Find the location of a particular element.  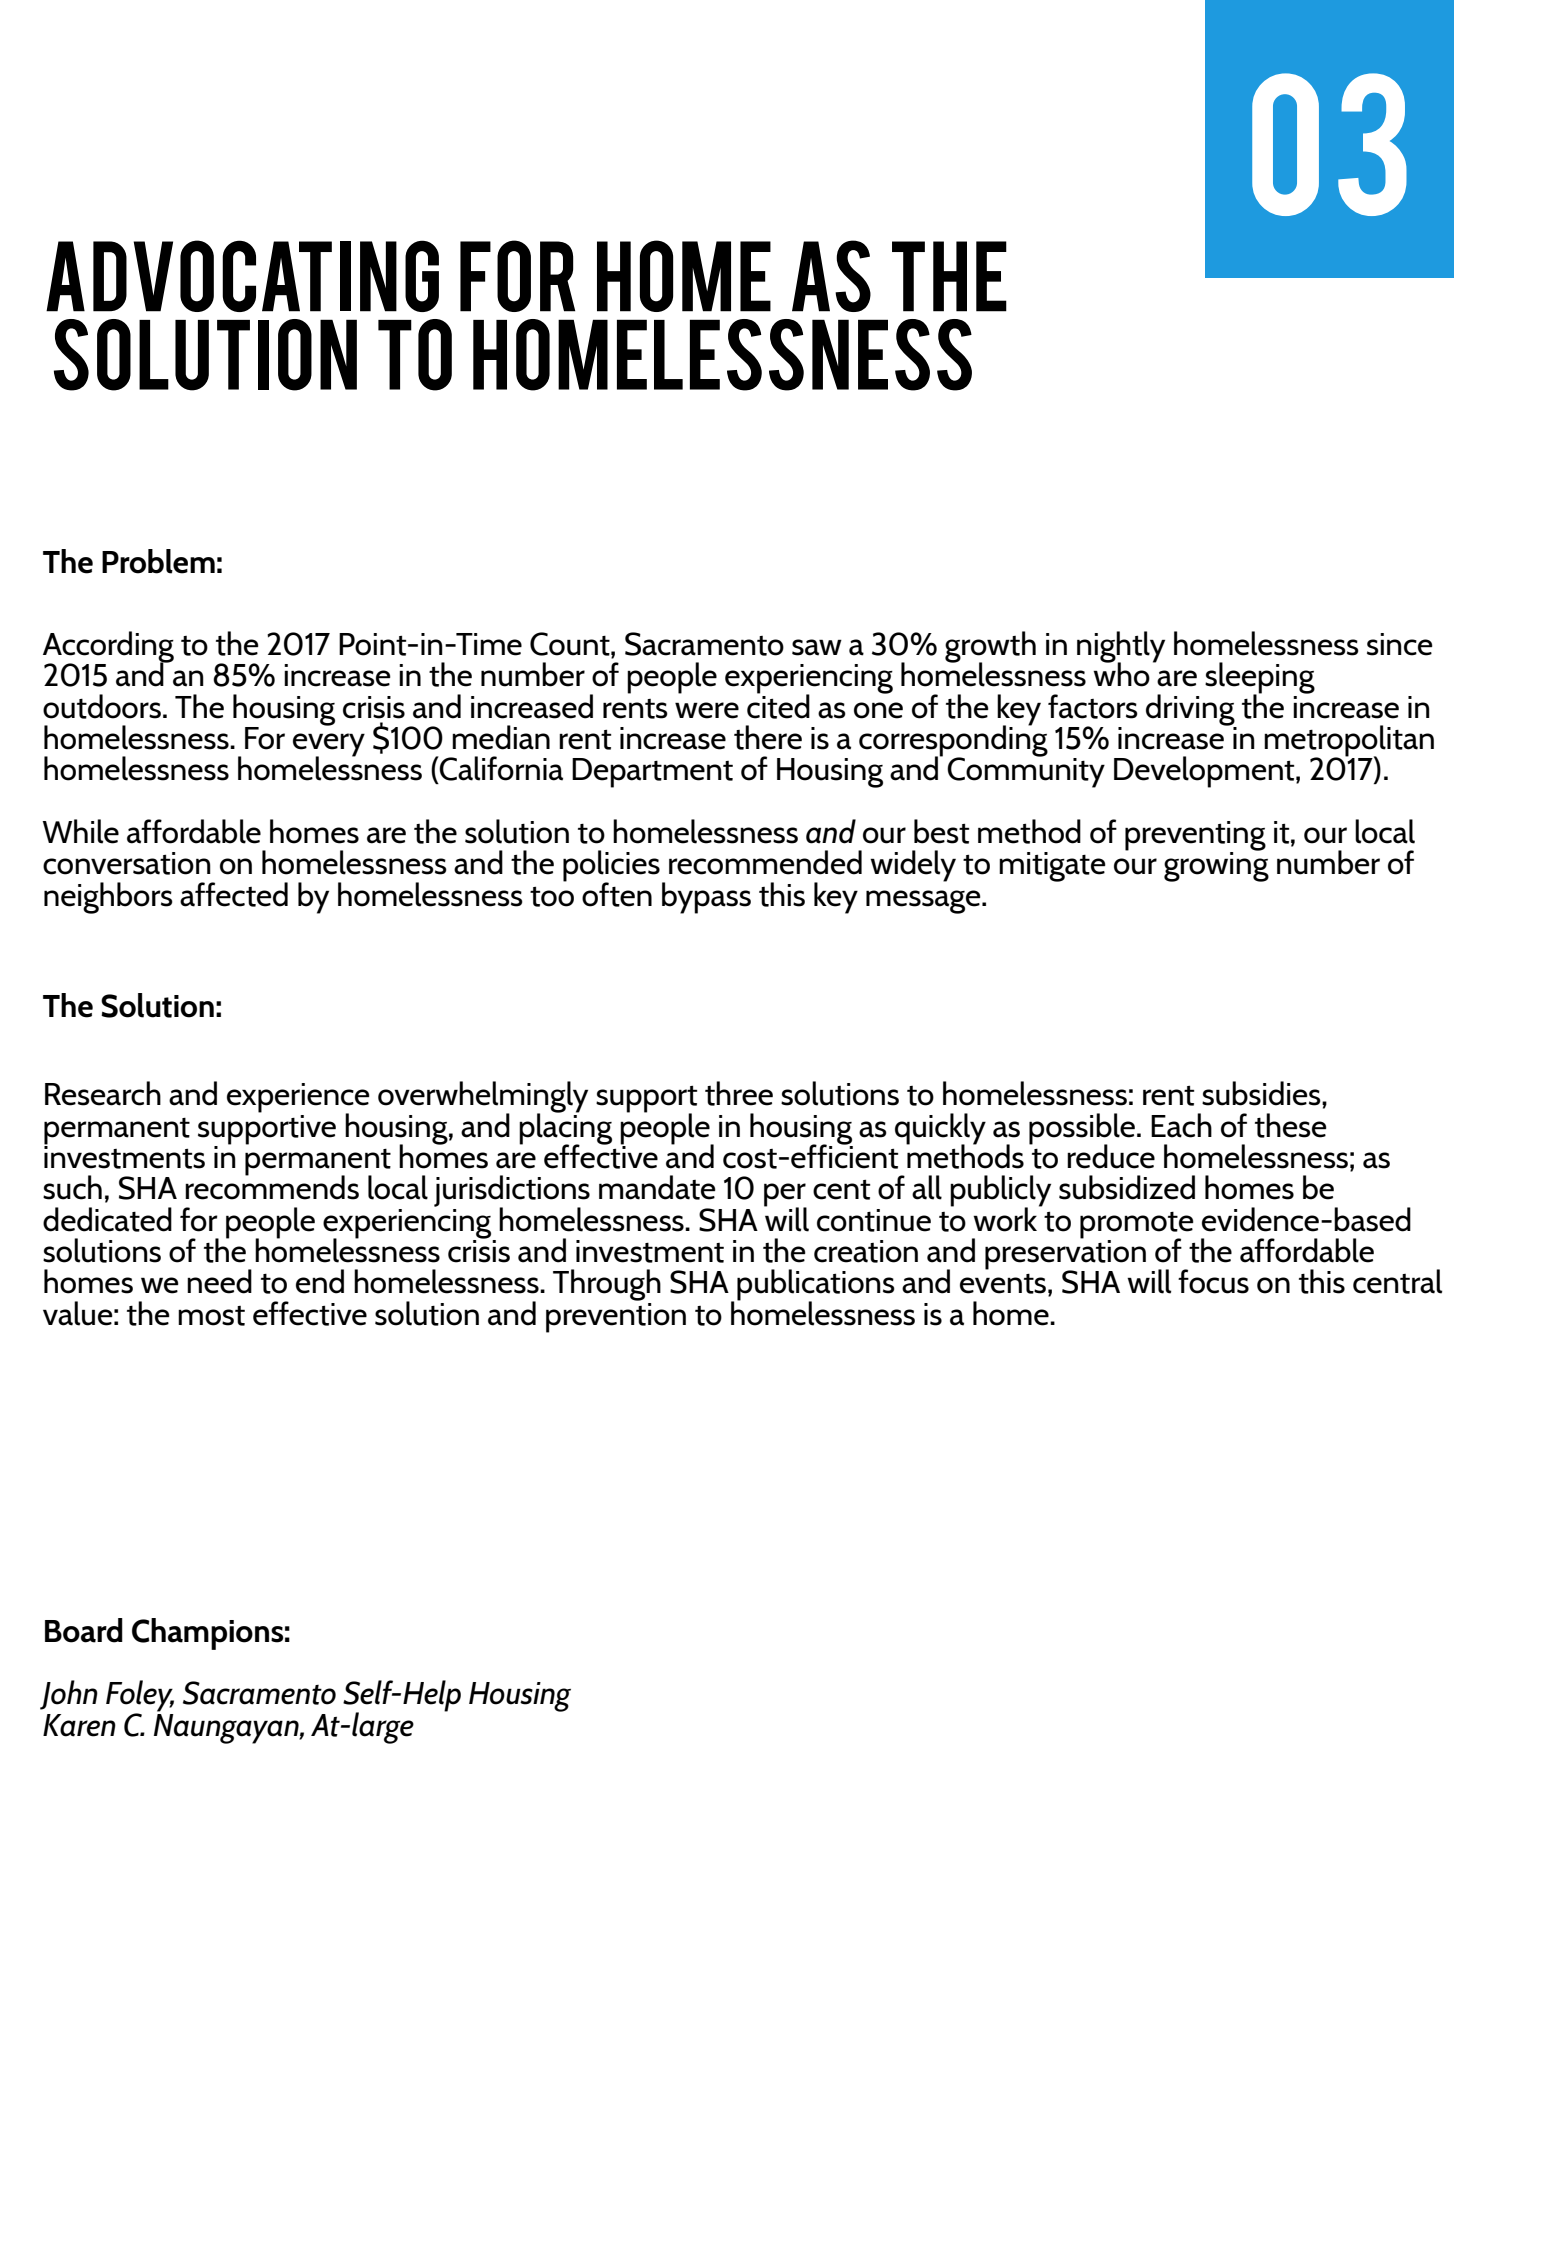

experience is located at coordinates (298, 1099).
